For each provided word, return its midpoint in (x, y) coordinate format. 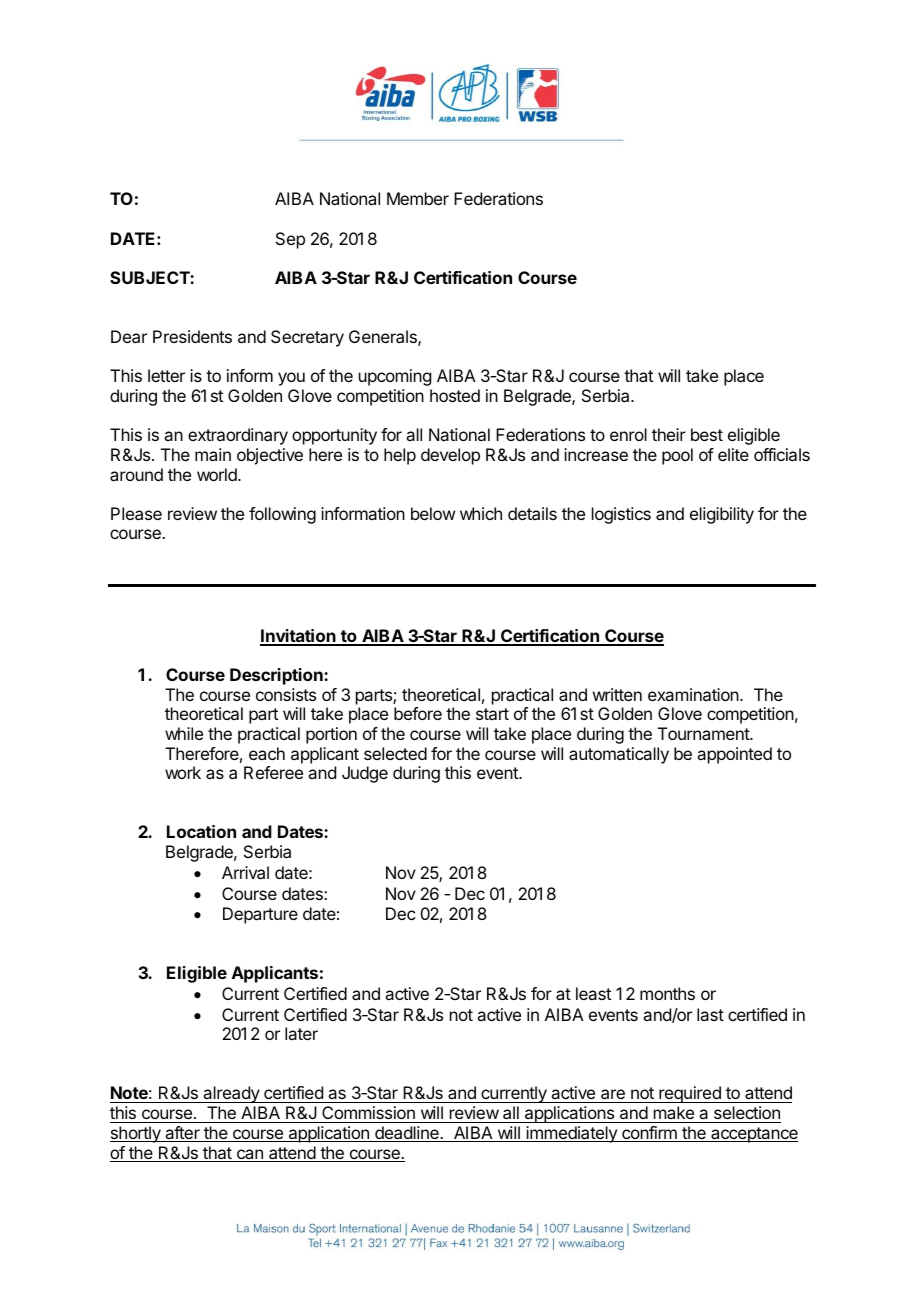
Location (201, 831)
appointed (734, 755)
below (433, 513)
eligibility (722, 515)
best (707, 434)
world (218, 474)
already (231, 1094)
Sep (290, 240)
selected (395, 753)
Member (418, 198)
